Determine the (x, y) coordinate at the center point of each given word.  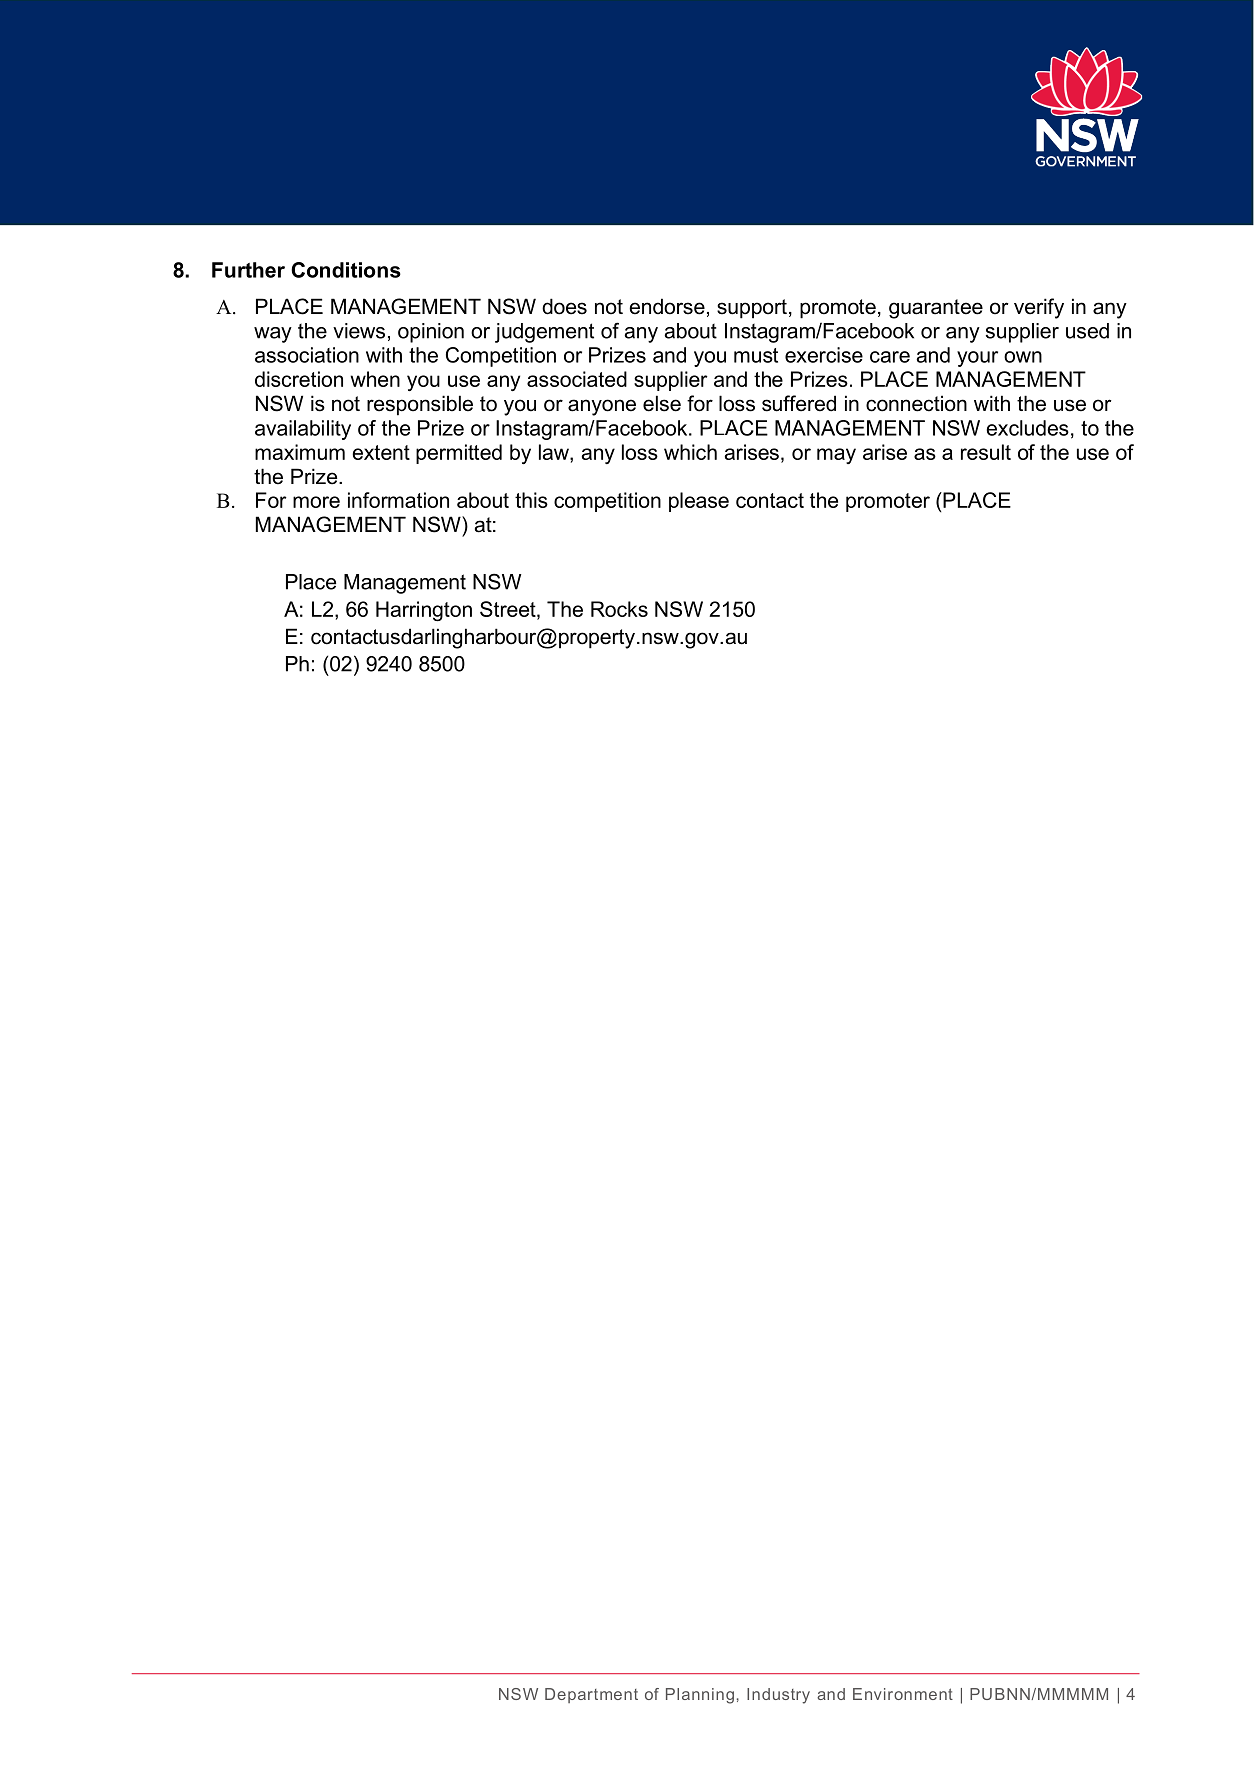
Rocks (619, 609)
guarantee (936, 309)
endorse (667, 306)
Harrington (424, 611)
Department (591, 1695)
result (986, 452)
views (359, 331)
